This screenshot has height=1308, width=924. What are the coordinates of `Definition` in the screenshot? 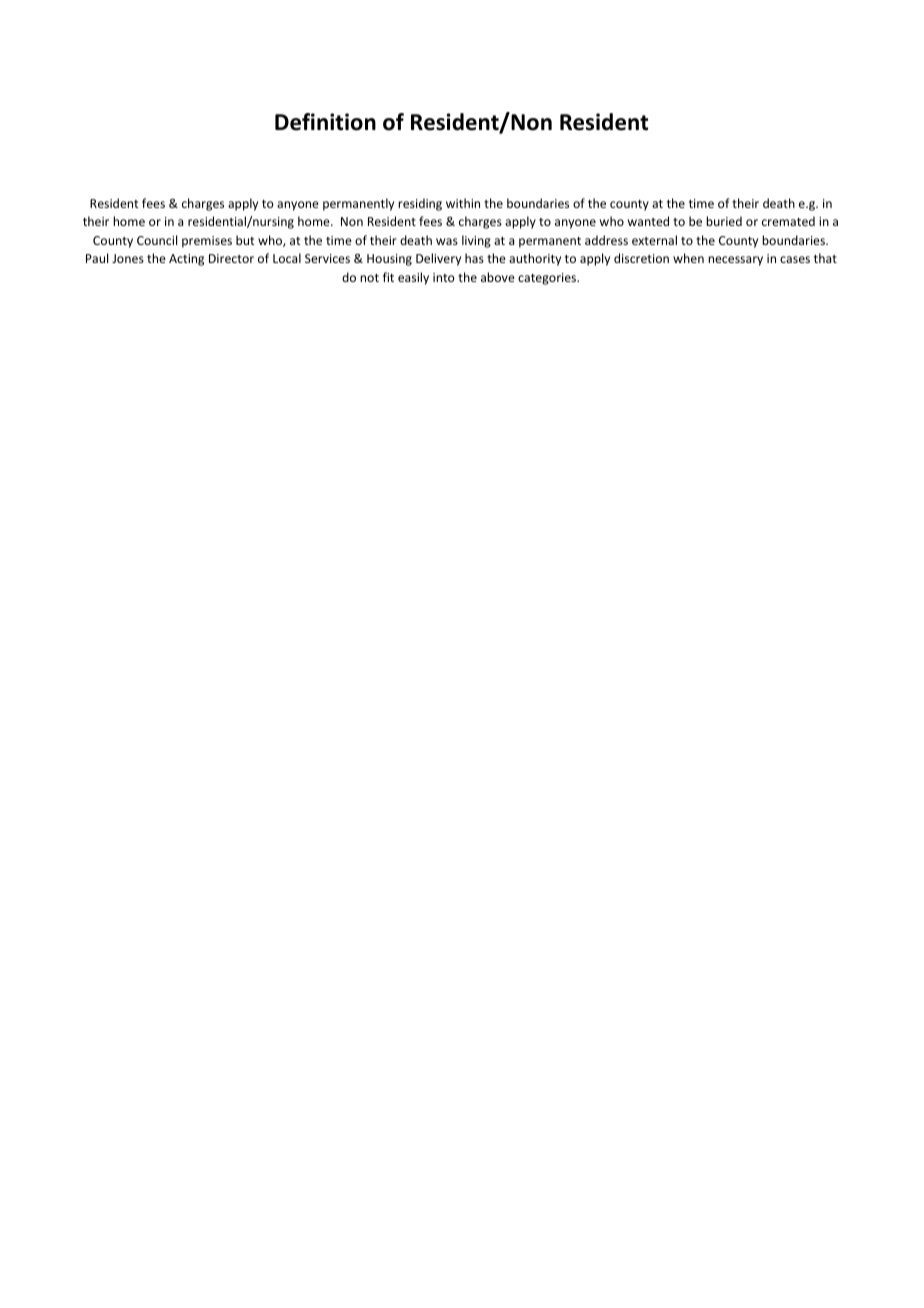 It's located at (325, 122).
